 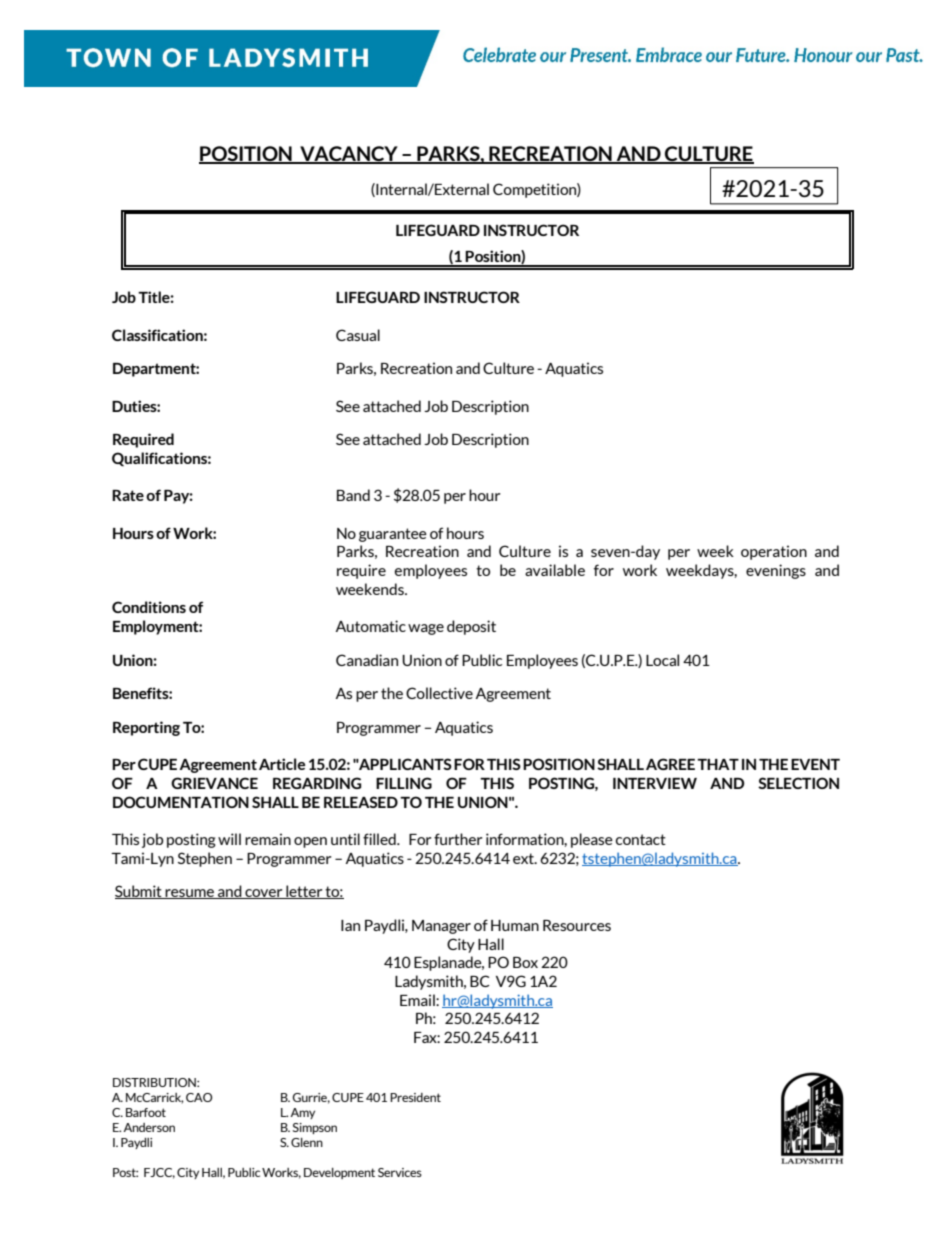 What do you see at coordinates (776, 571) in the screenshot?
I see `evenings` at bounding box center [776, 571].
